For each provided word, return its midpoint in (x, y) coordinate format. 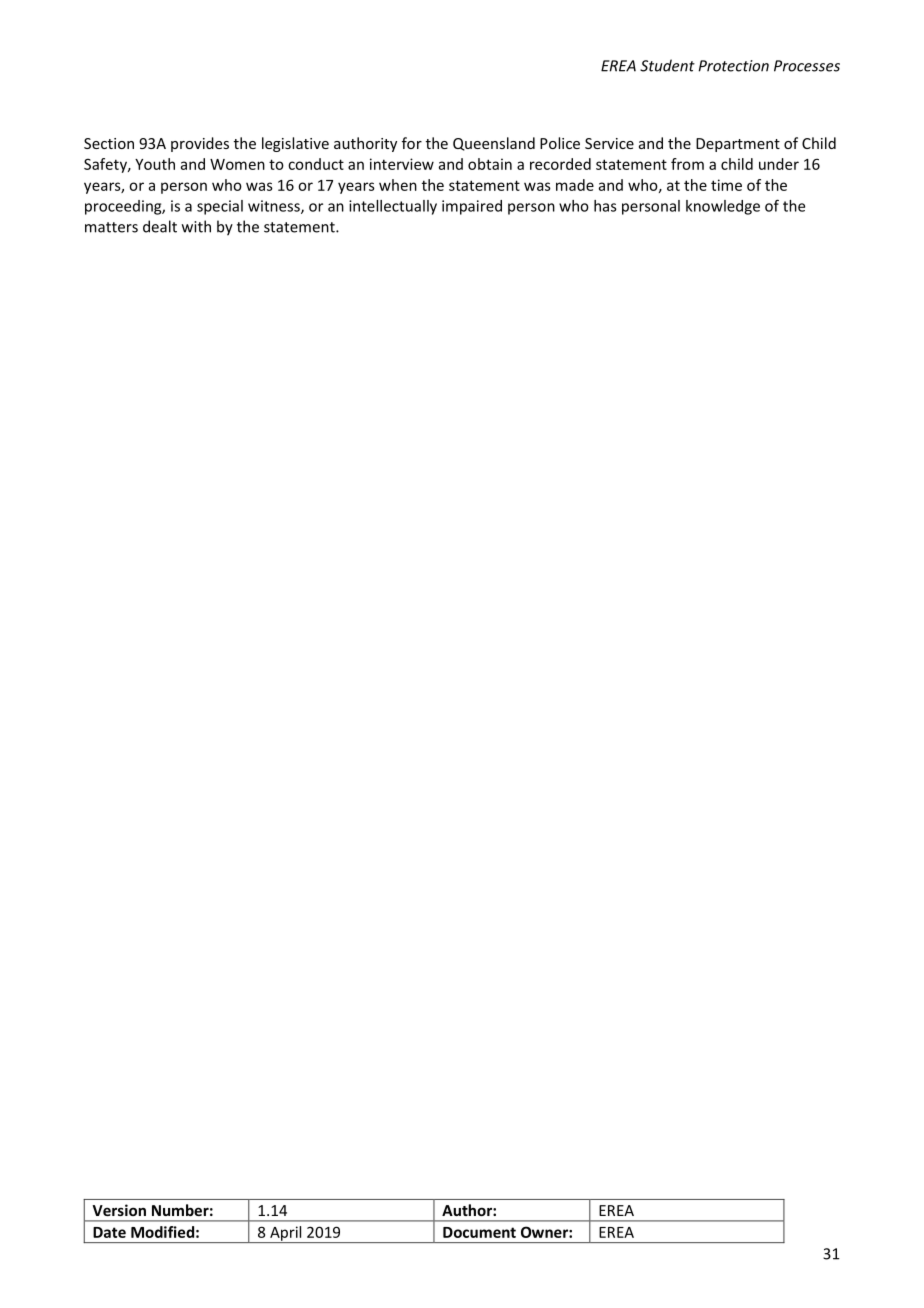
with (196, 226)
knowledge (723, 207)
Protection (734, 66)
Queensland (494, 144)
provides (200, 144)
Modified (162, 1232)
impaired (472, 207)
